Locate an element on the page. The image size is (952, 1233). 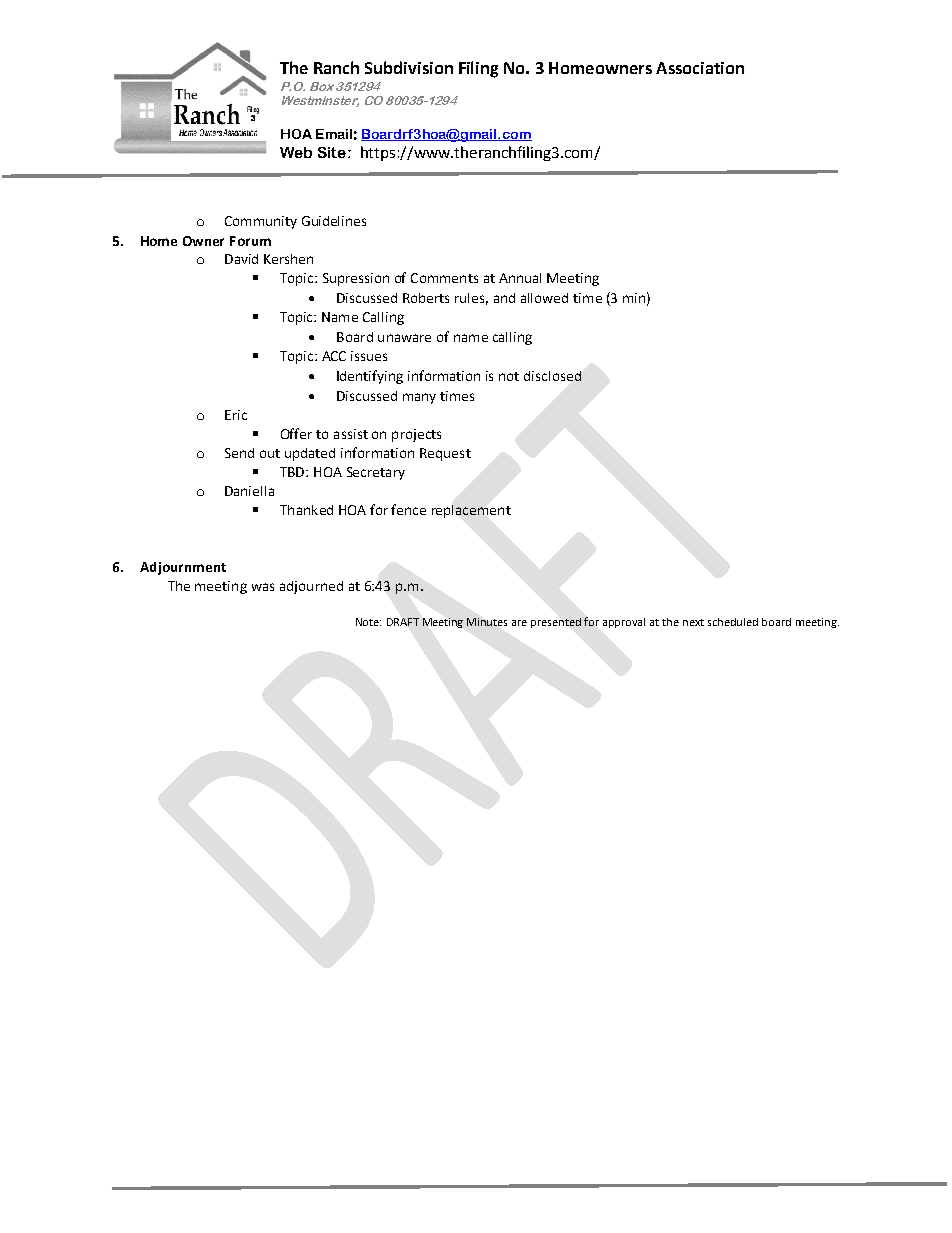
Subdivision is located at coordinates (409, 67).
